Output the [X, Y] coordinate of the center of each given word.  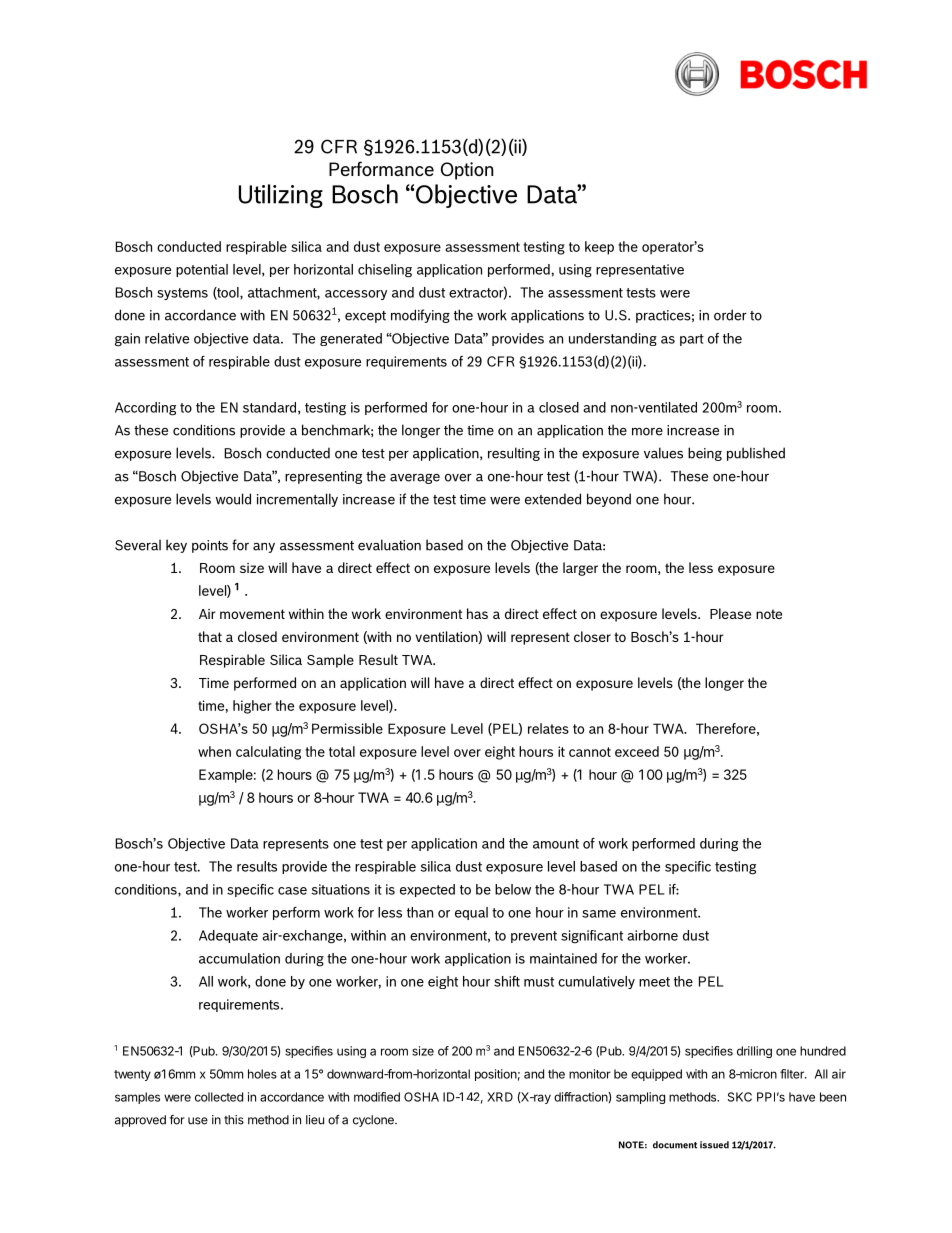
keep [599, 248]
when [214, 751]
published [756, 454]
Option [467, 171]
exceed [637, 751]
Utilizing [281, 196]
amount [556, 844]
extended [553, 499]
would [233, 499]
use [198, 1121]
